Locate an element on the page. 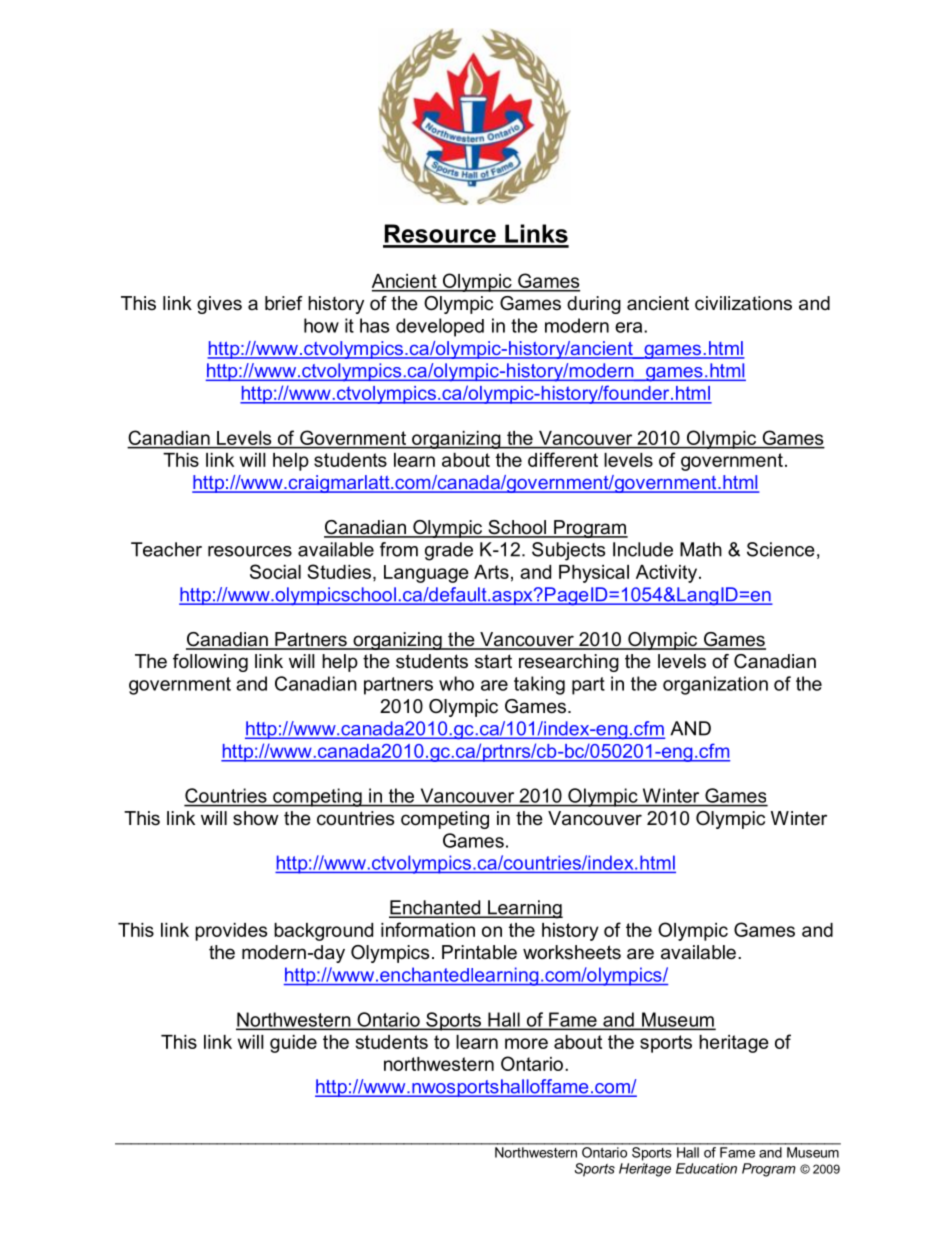  following is located at coordinates (210, 663).
